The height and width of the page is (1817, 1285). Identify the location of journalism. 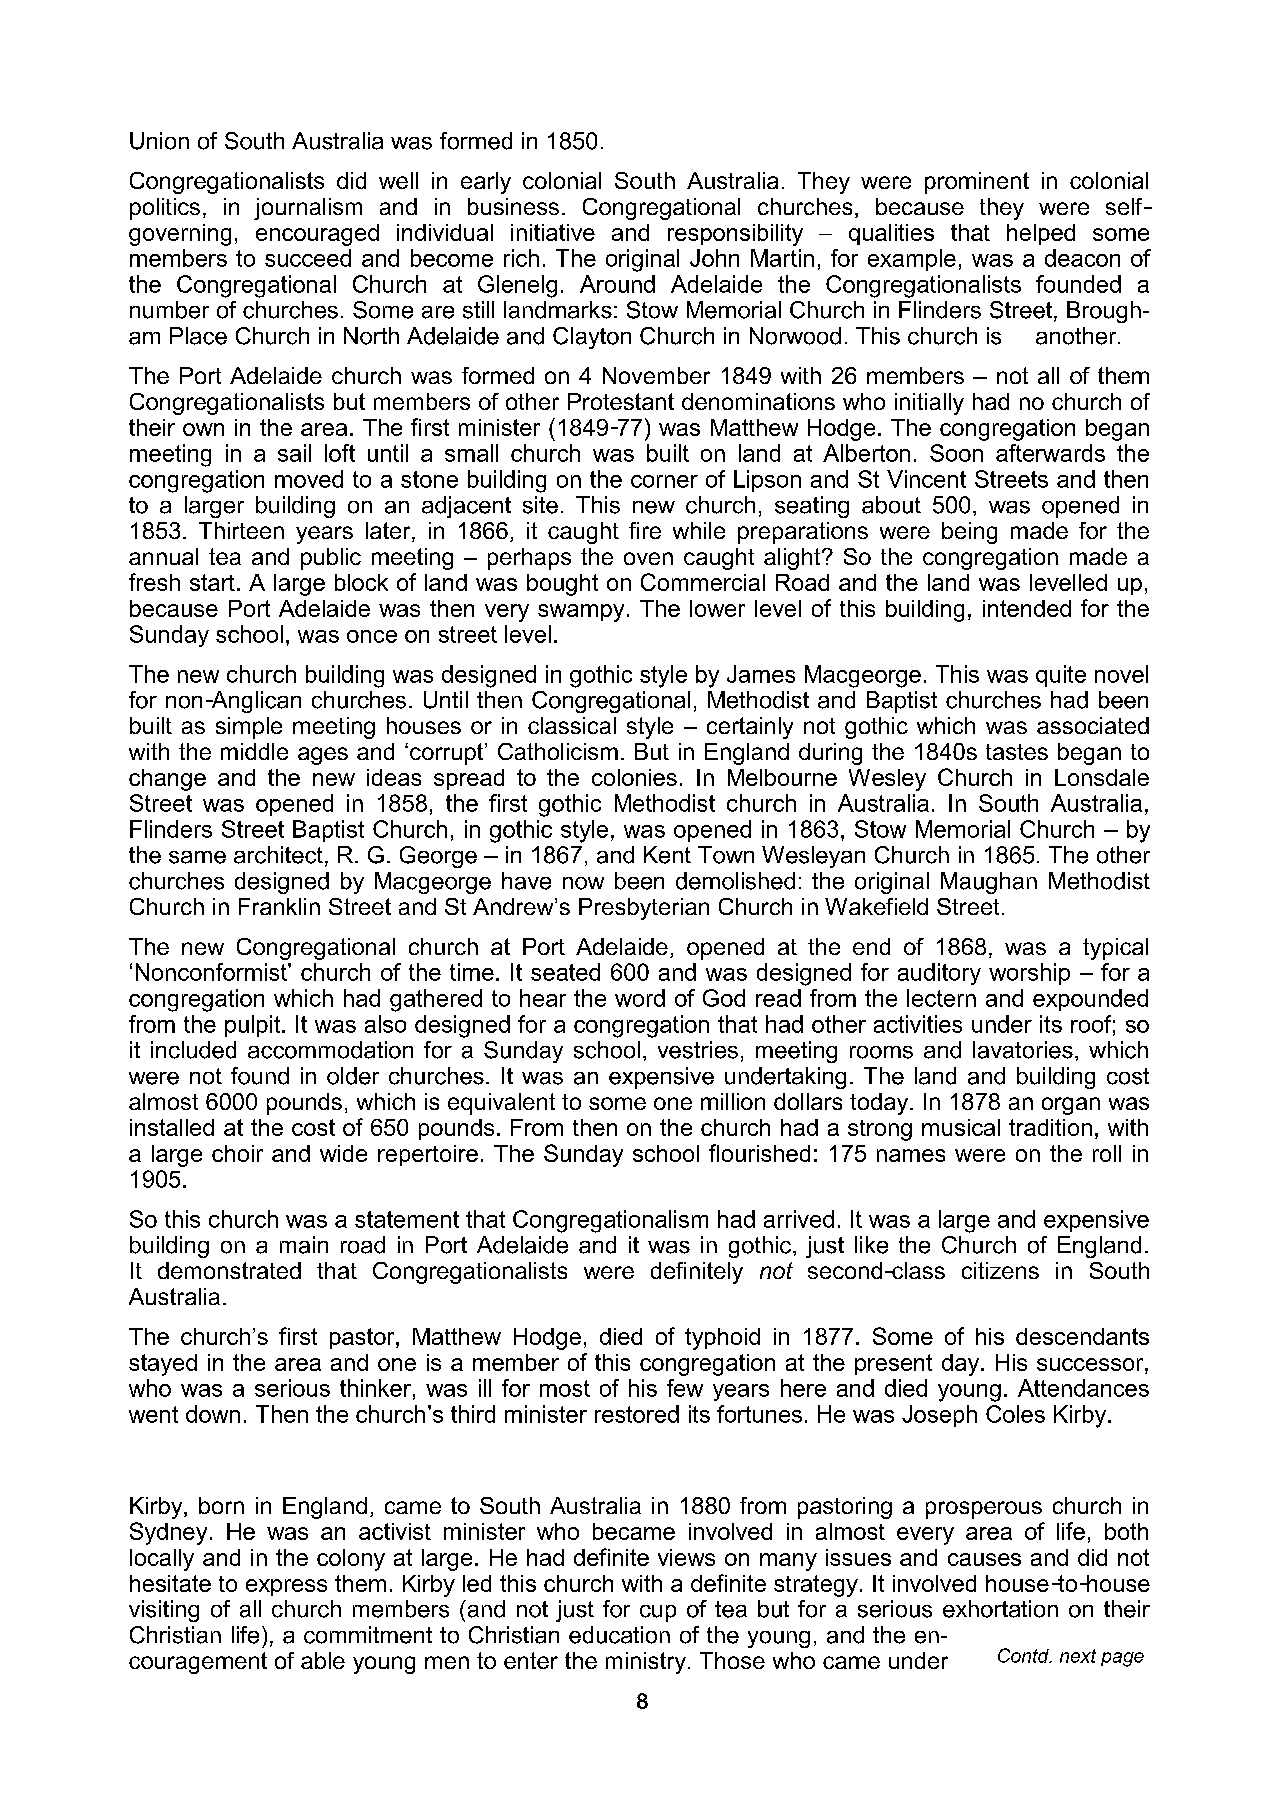
(308, 209).
